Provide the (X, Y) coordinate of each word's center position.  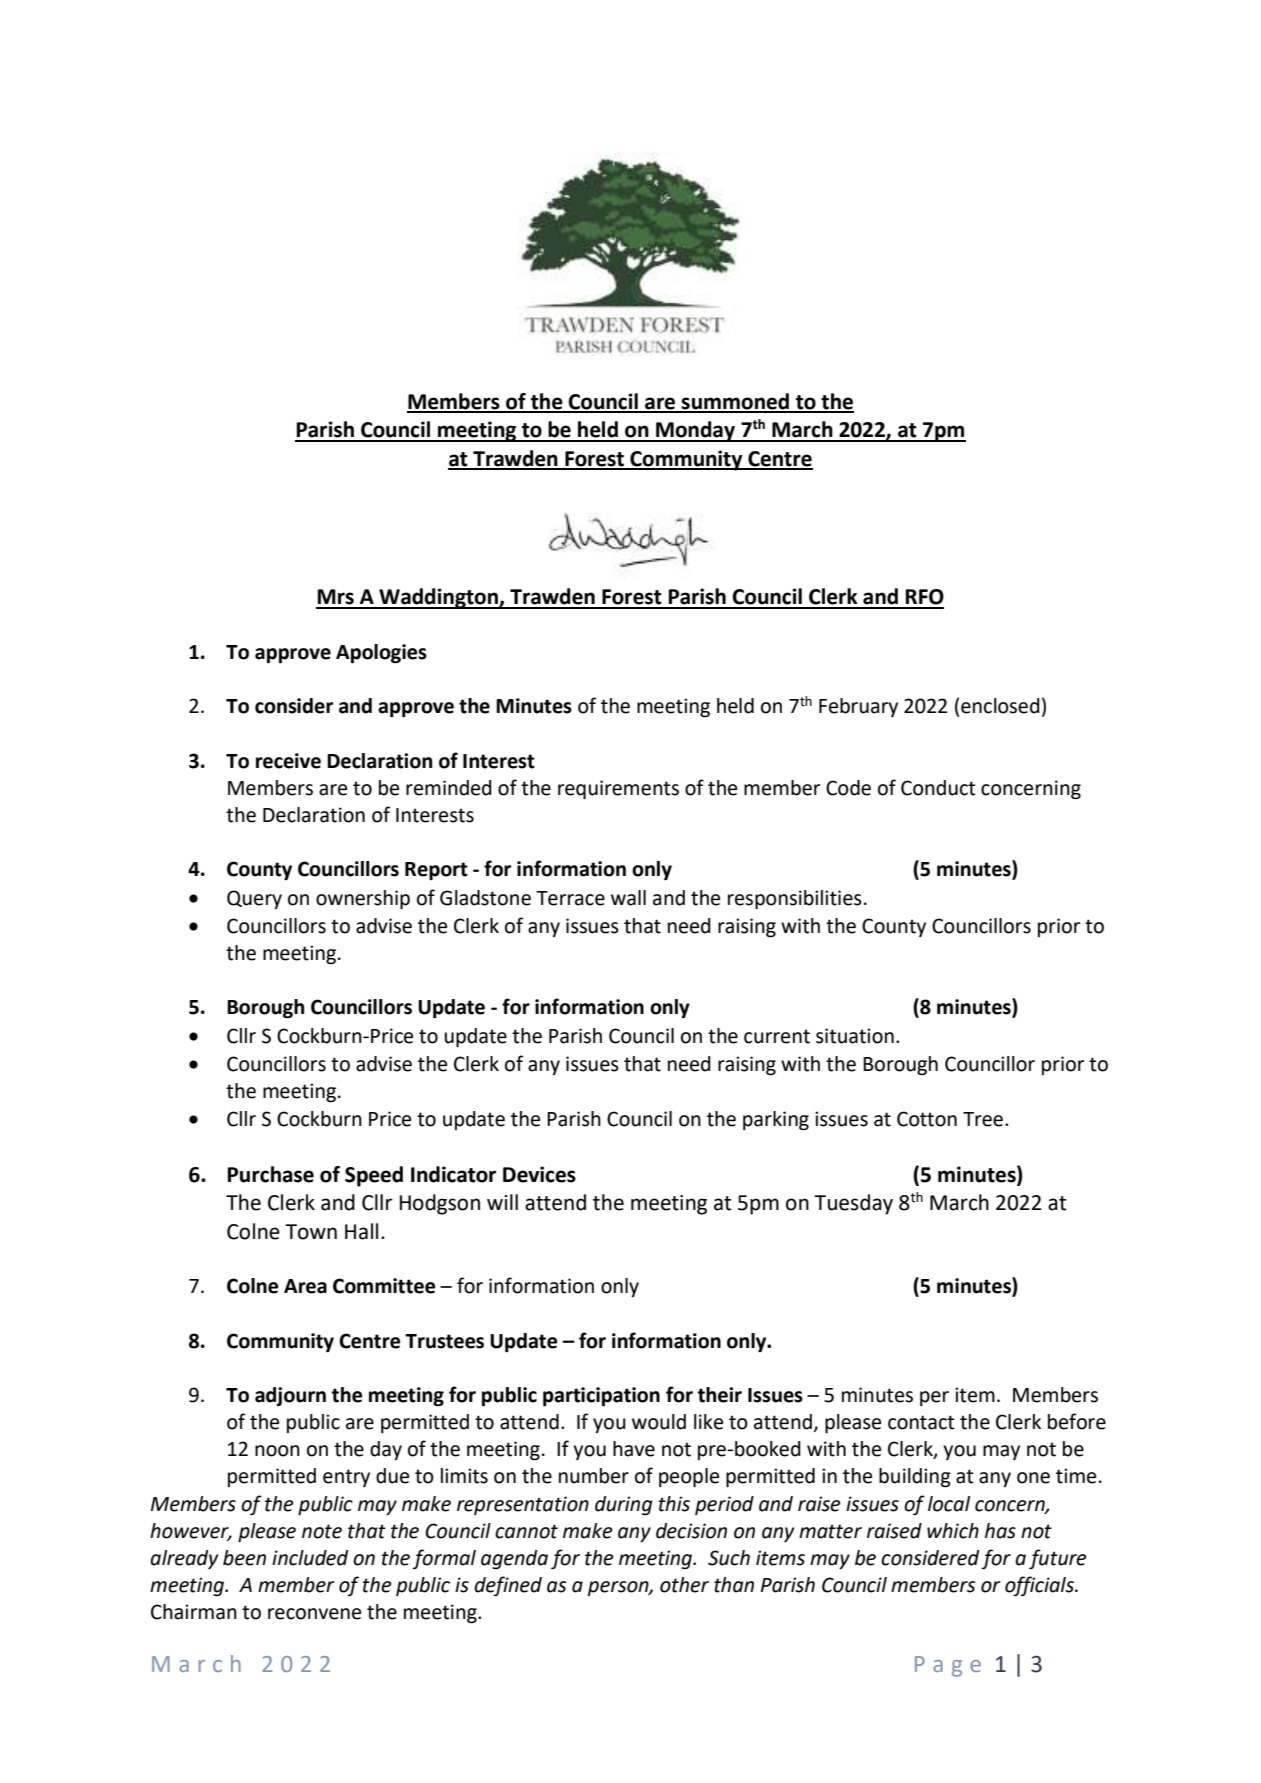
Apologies (381, 654)
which (953, 1531)
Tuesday (853, 1204)
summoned (735, 402)
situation (855, 1036)
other (684, 1585)
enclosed (1000, 706)
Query (254, 899)
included (310, 1558)
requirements (618, 789)
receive (288, 761)
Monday (695, 431)
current (777, 1036)
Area (305, 1286)
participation (601, 1397)
